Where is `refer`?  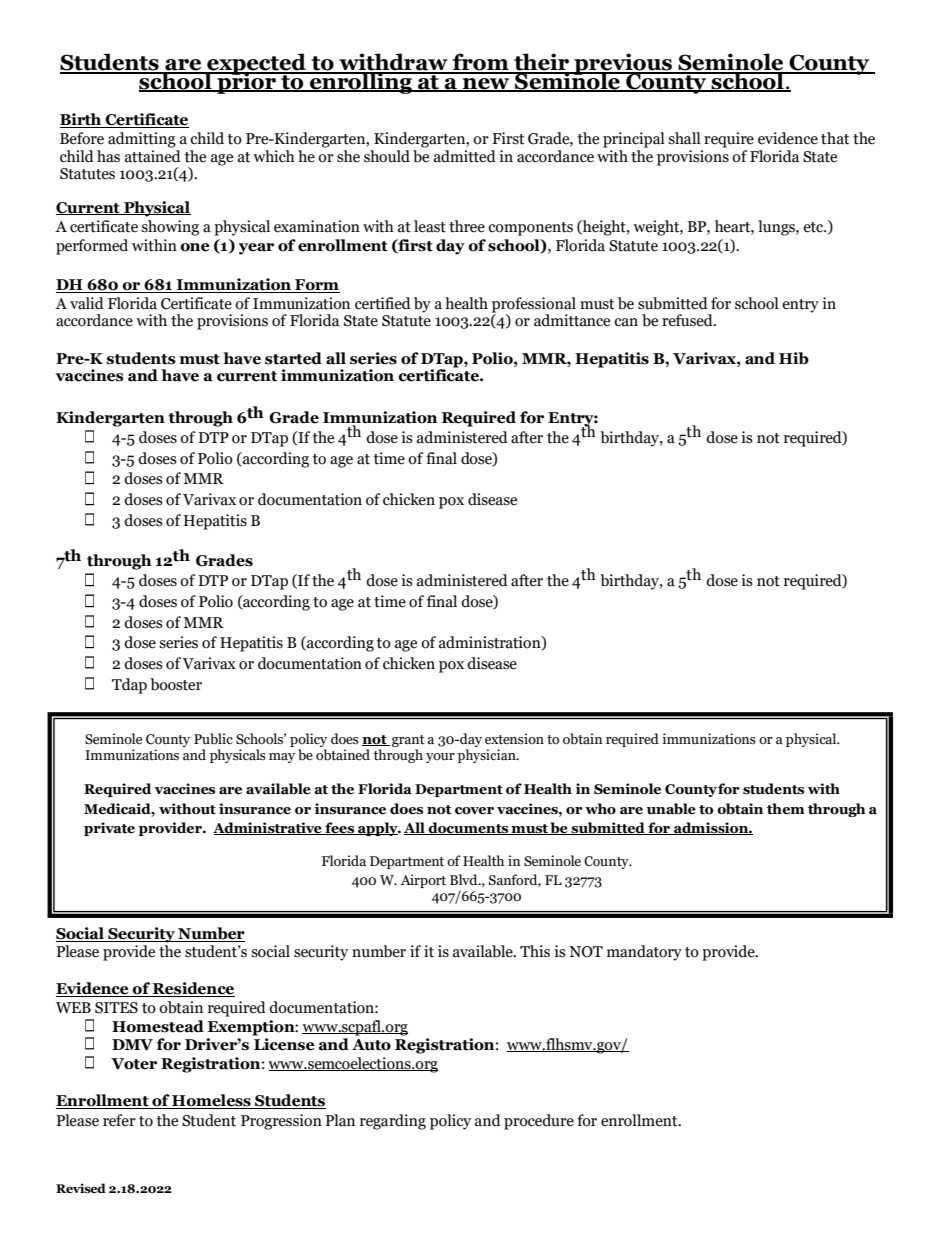 refer is located at coordinates (119, 1120).
